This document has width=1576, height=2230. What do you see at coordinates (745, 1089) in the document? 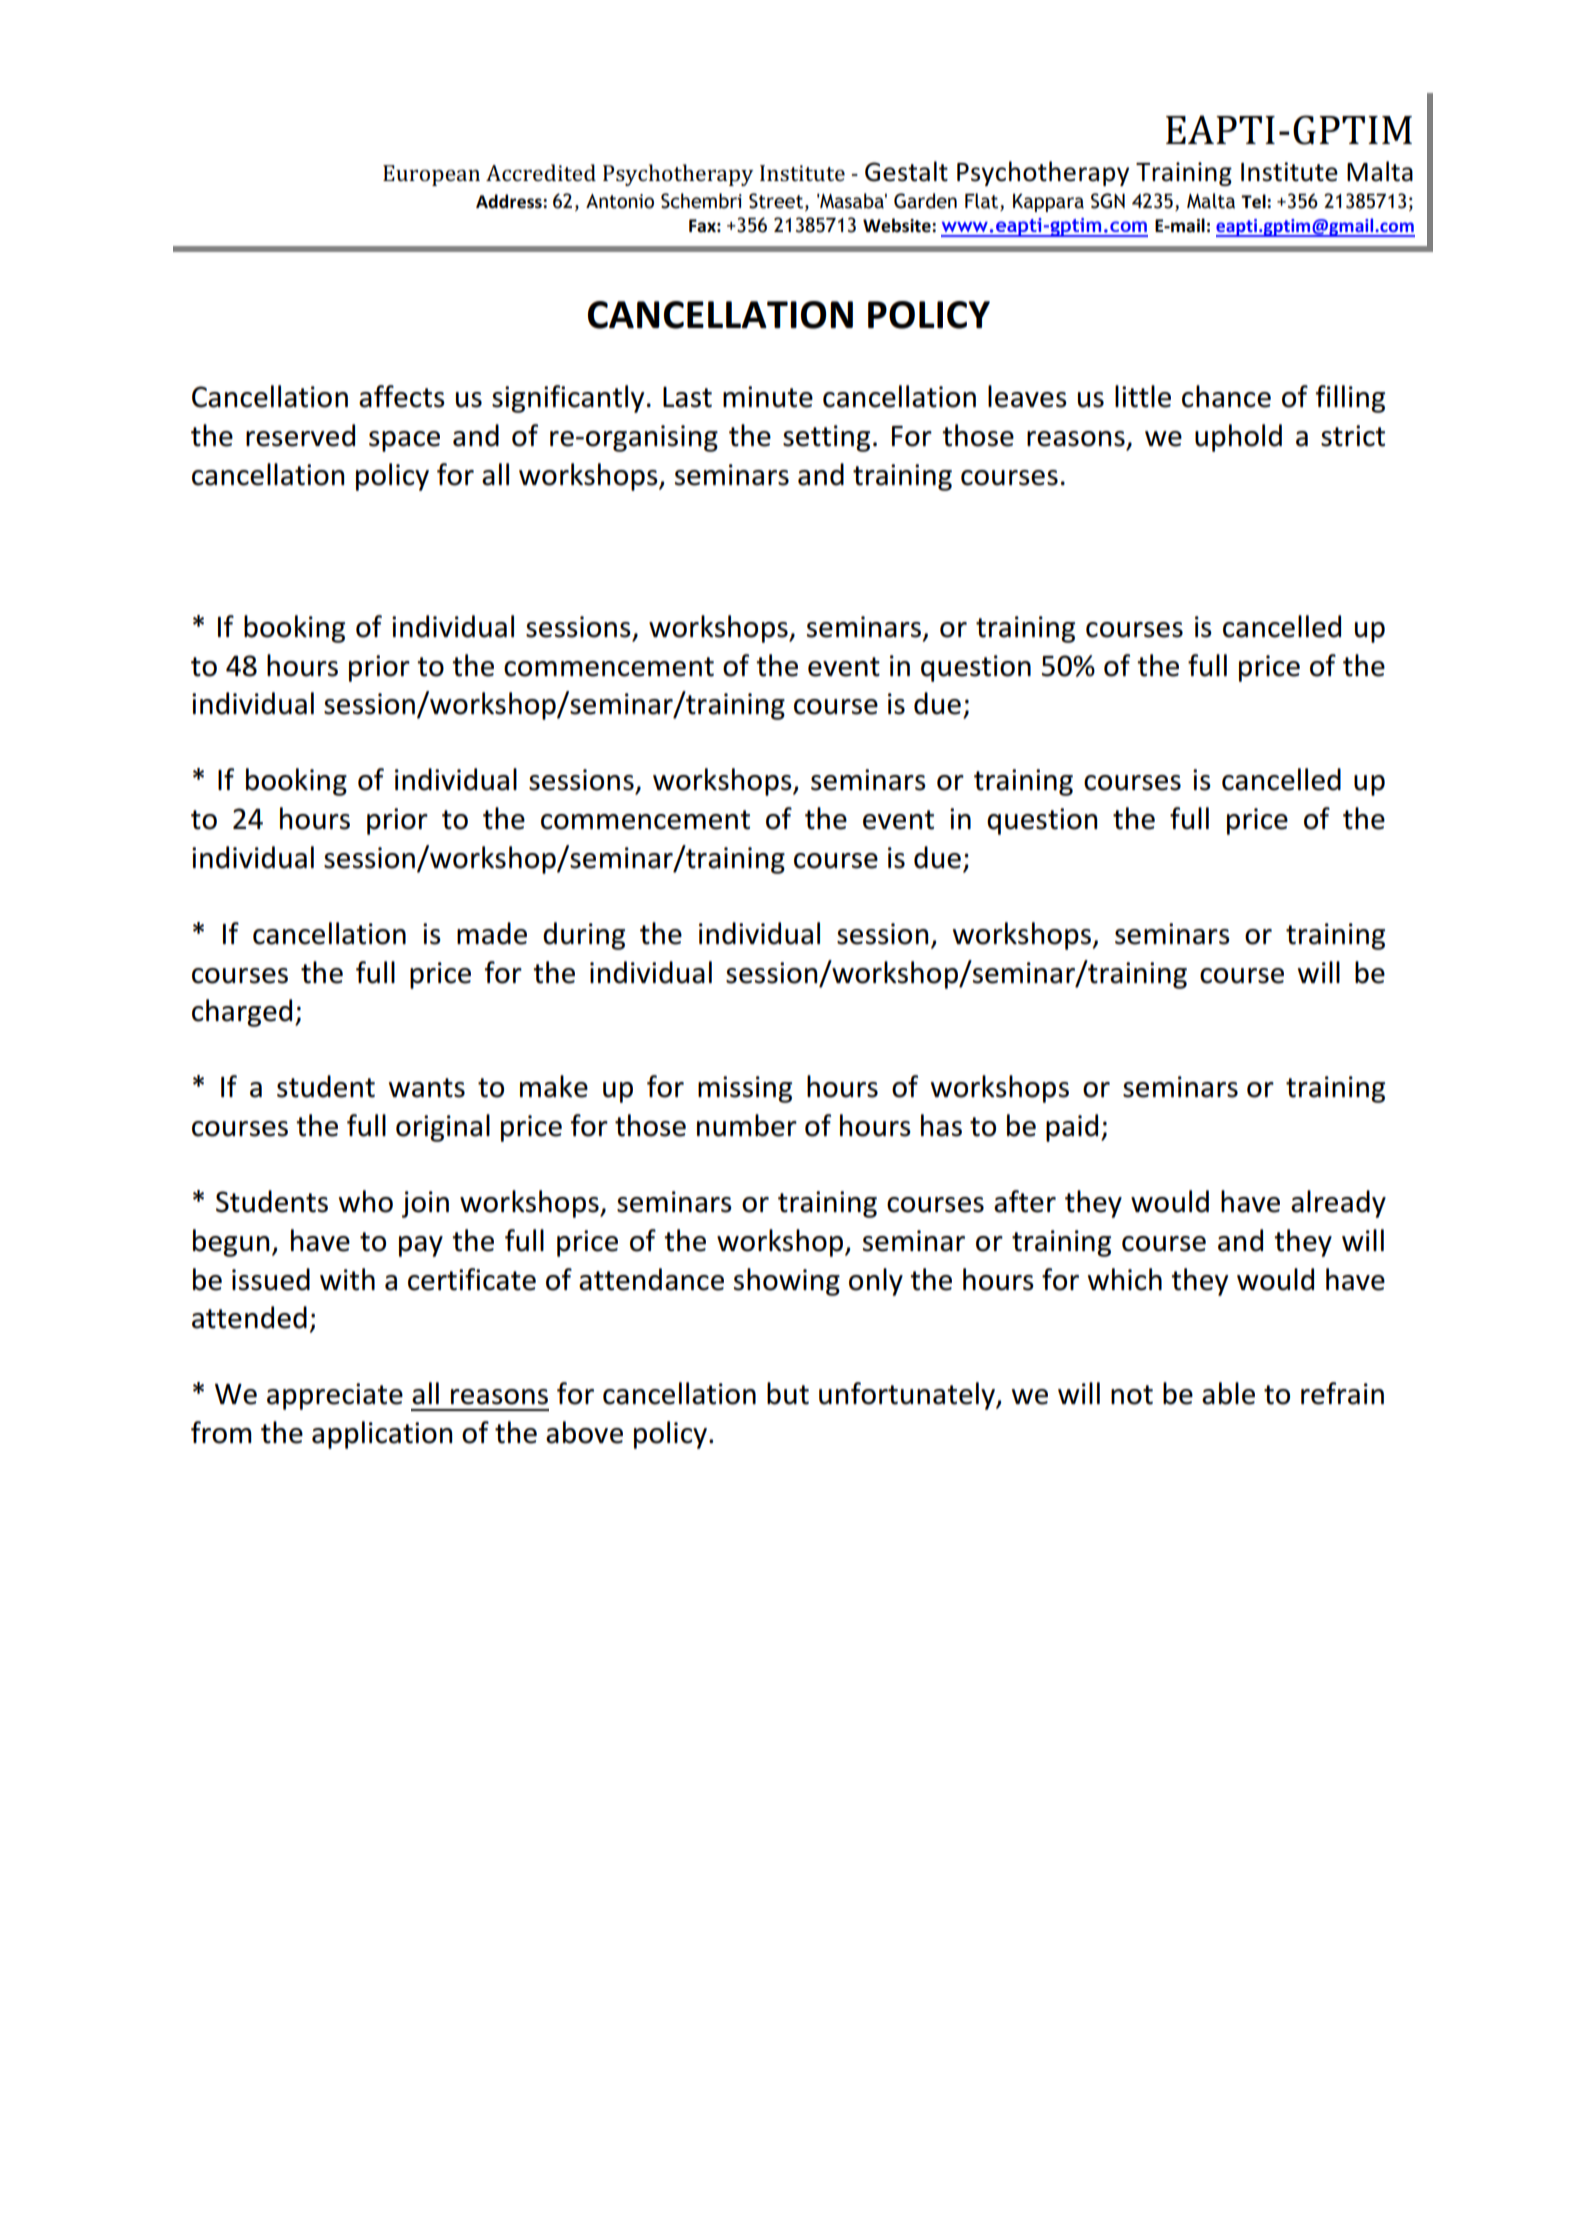
I see `missing` at bounding box center [745, 1089].
